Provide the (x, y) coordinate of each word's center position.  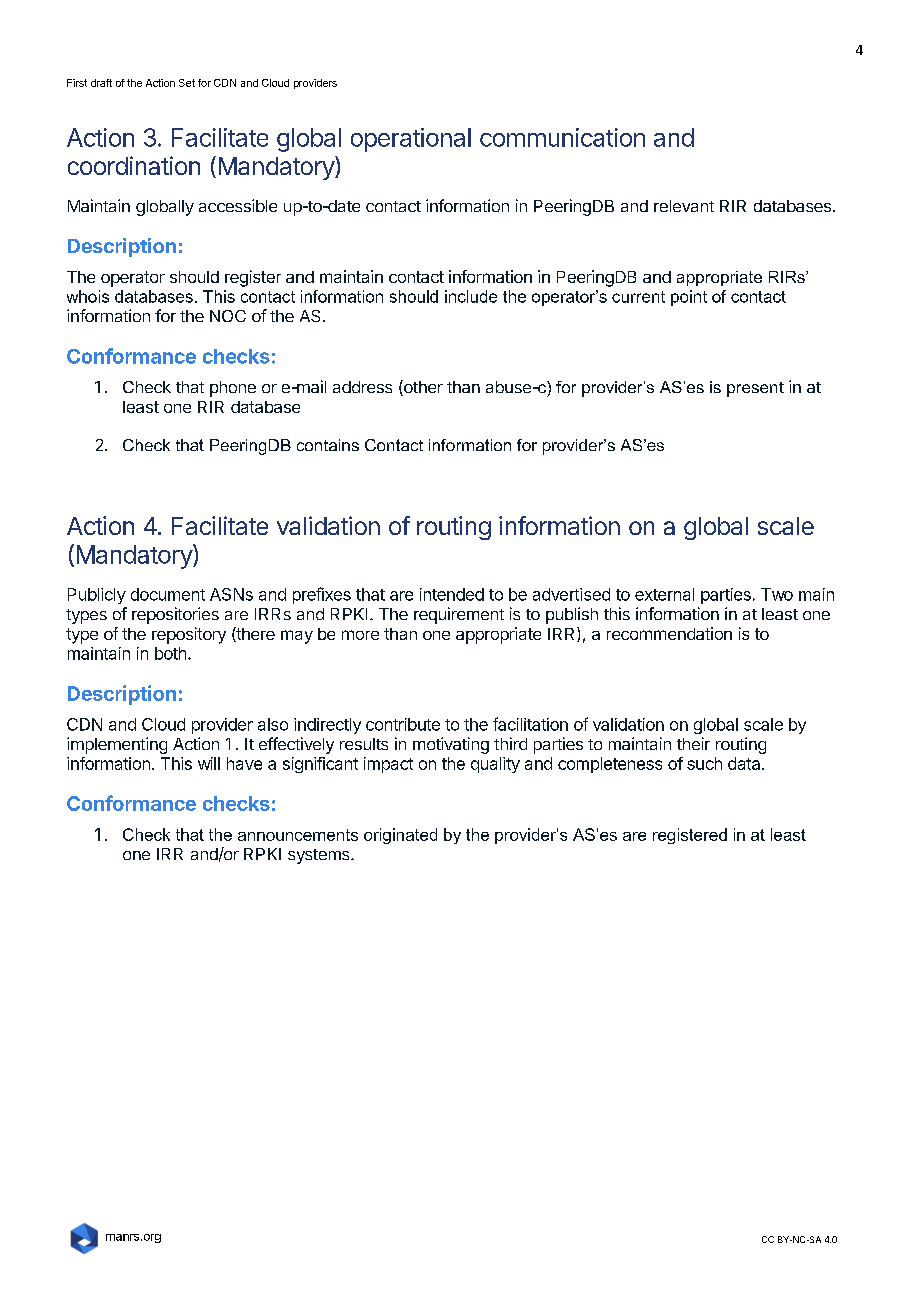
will (209, 763)
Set (187, 83)
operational (411, 140)
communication (562, 137)
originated (400, 836)
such (704, 763)
